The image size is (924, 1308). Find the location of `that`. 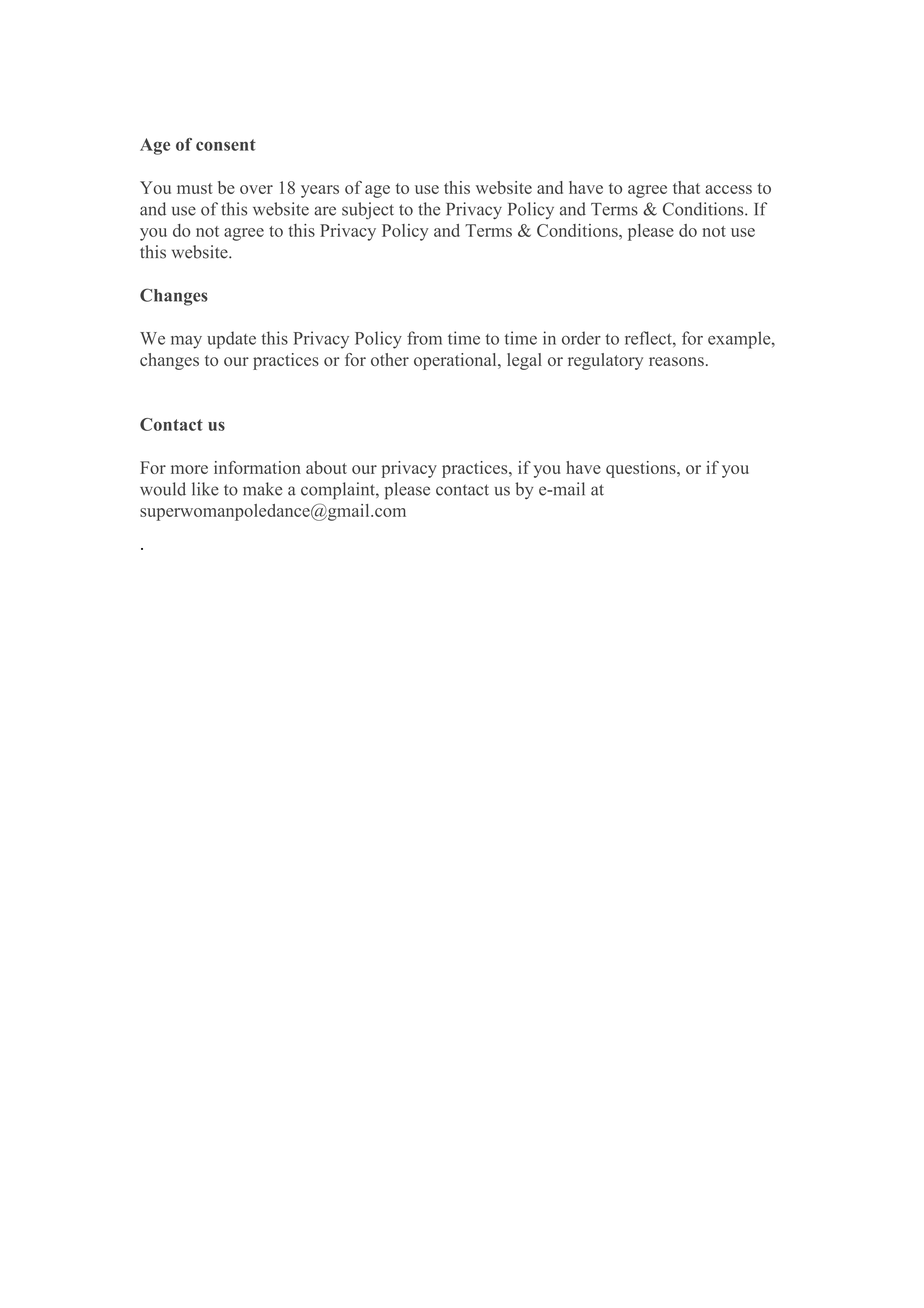

that is located at coordinates (686, 187).
